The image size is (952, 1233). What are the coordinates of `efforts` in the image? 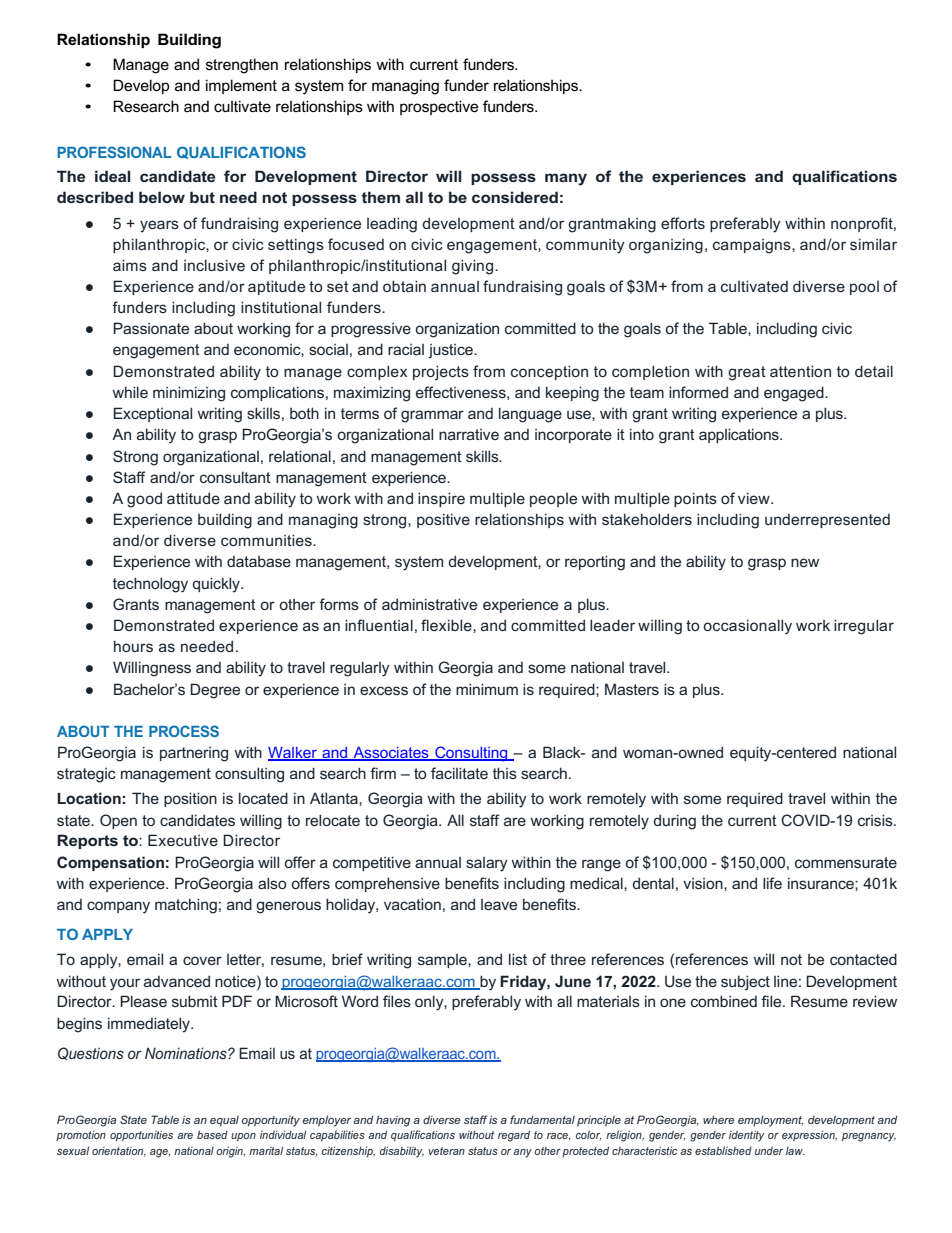 It's located at (683, 223).
